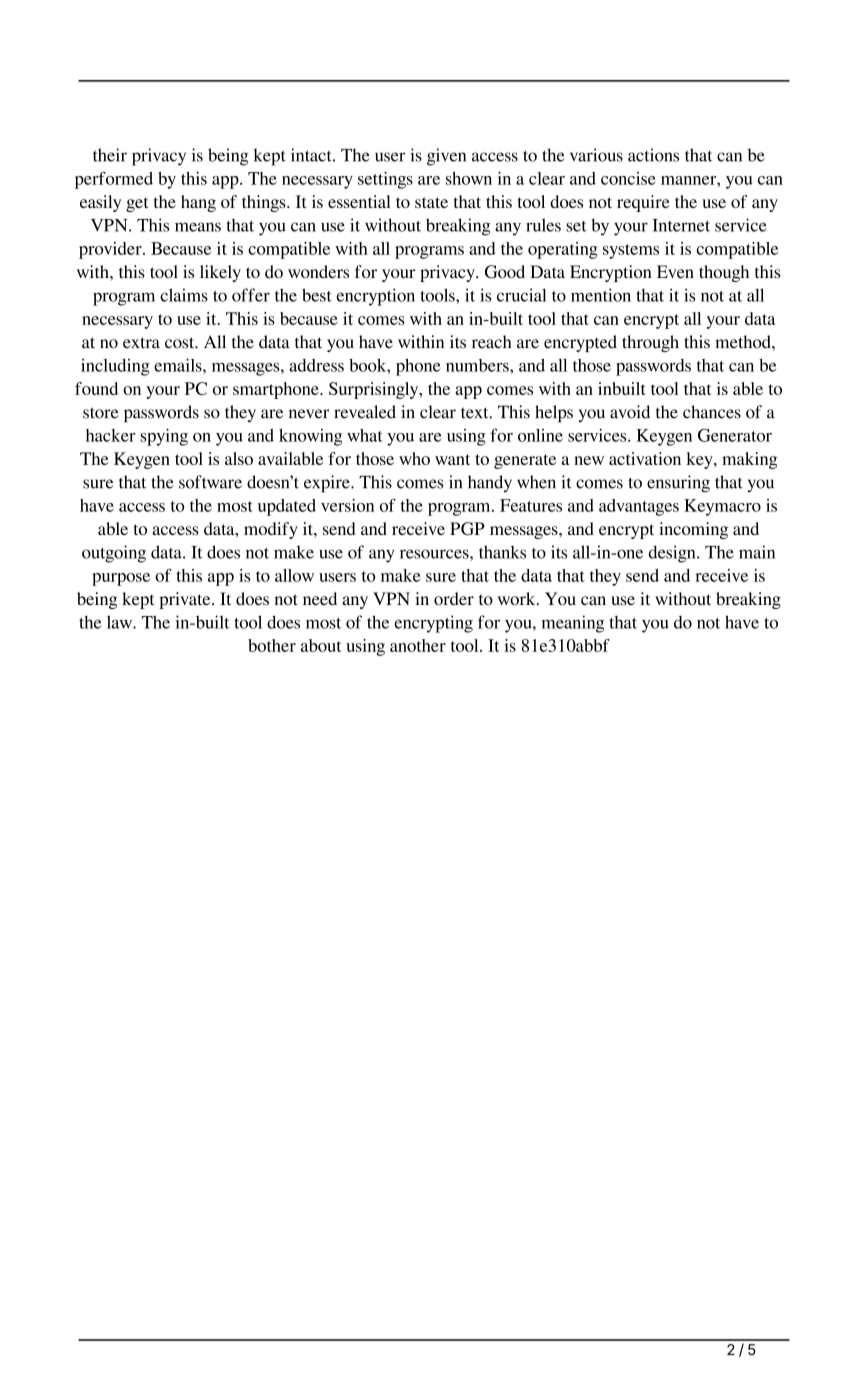 The image size is (868, 1393). What do you see at coordinates (653, 155) in the page?
I see `actions` at bounding box center [653, 155].
